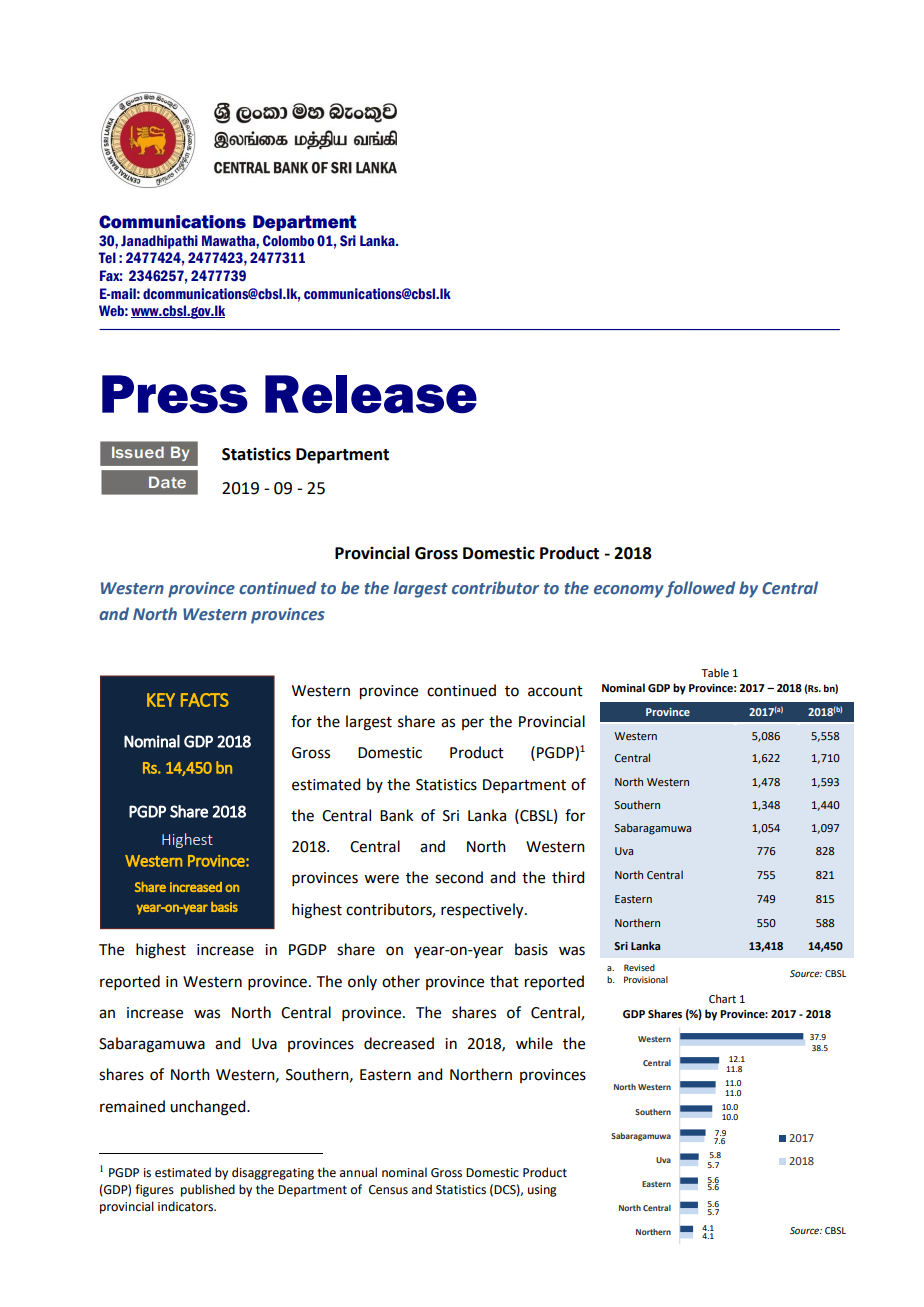 This page has width=924, height=1307. Describe the element at coordinates (288, 241) in the page. I see `Colombo` at that location.
